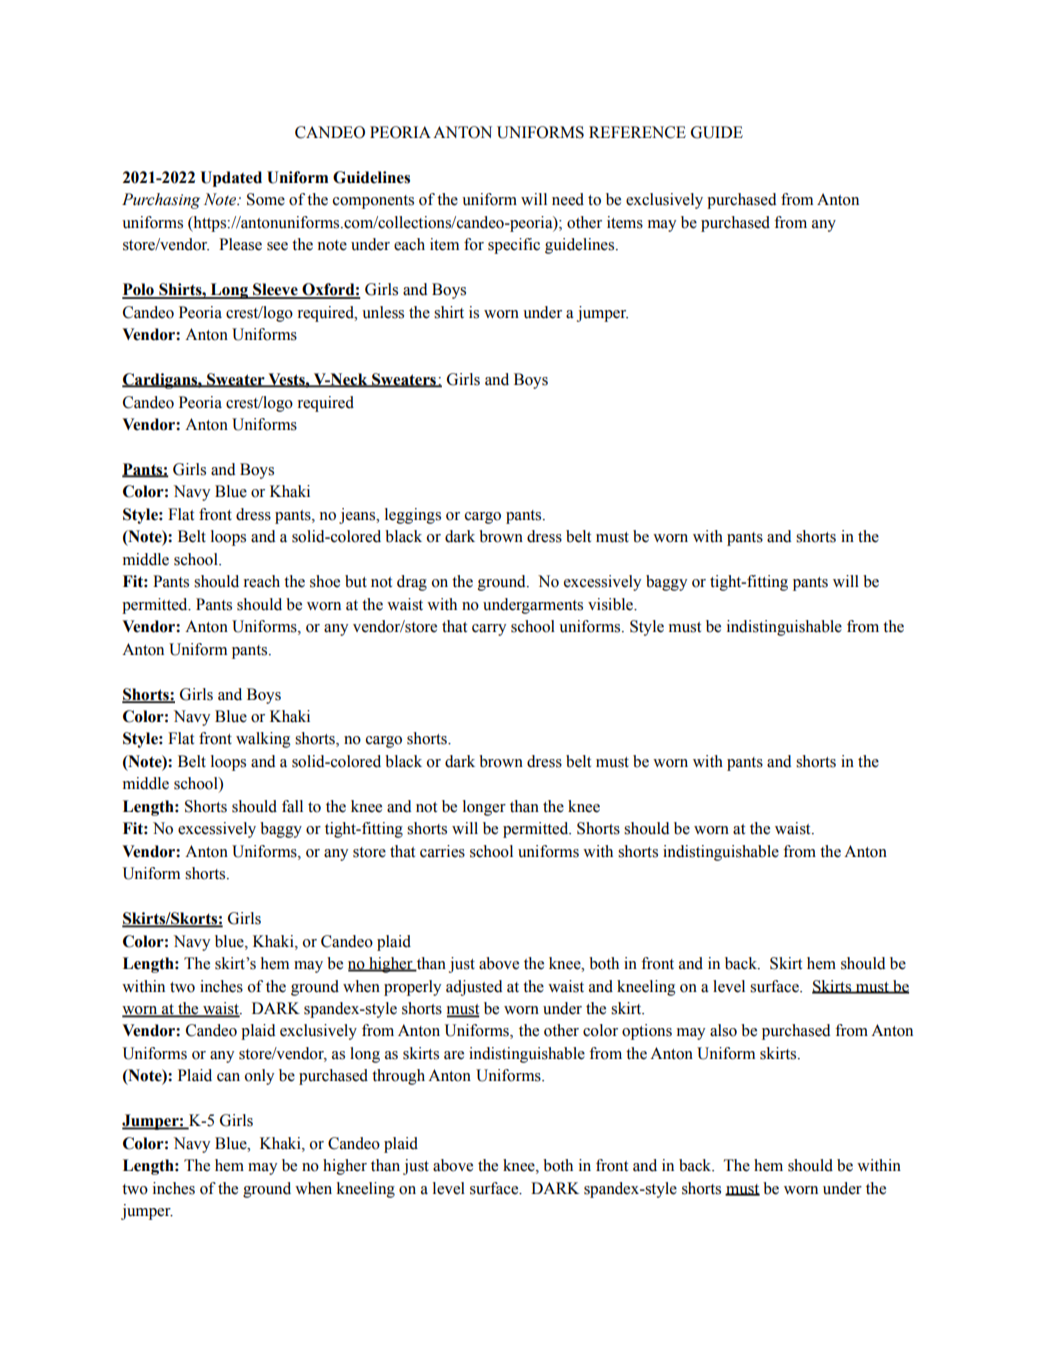 Image resolution: width=1040 pixels, height=1345 pixels. I want to click on unless, so click(383, 312).
